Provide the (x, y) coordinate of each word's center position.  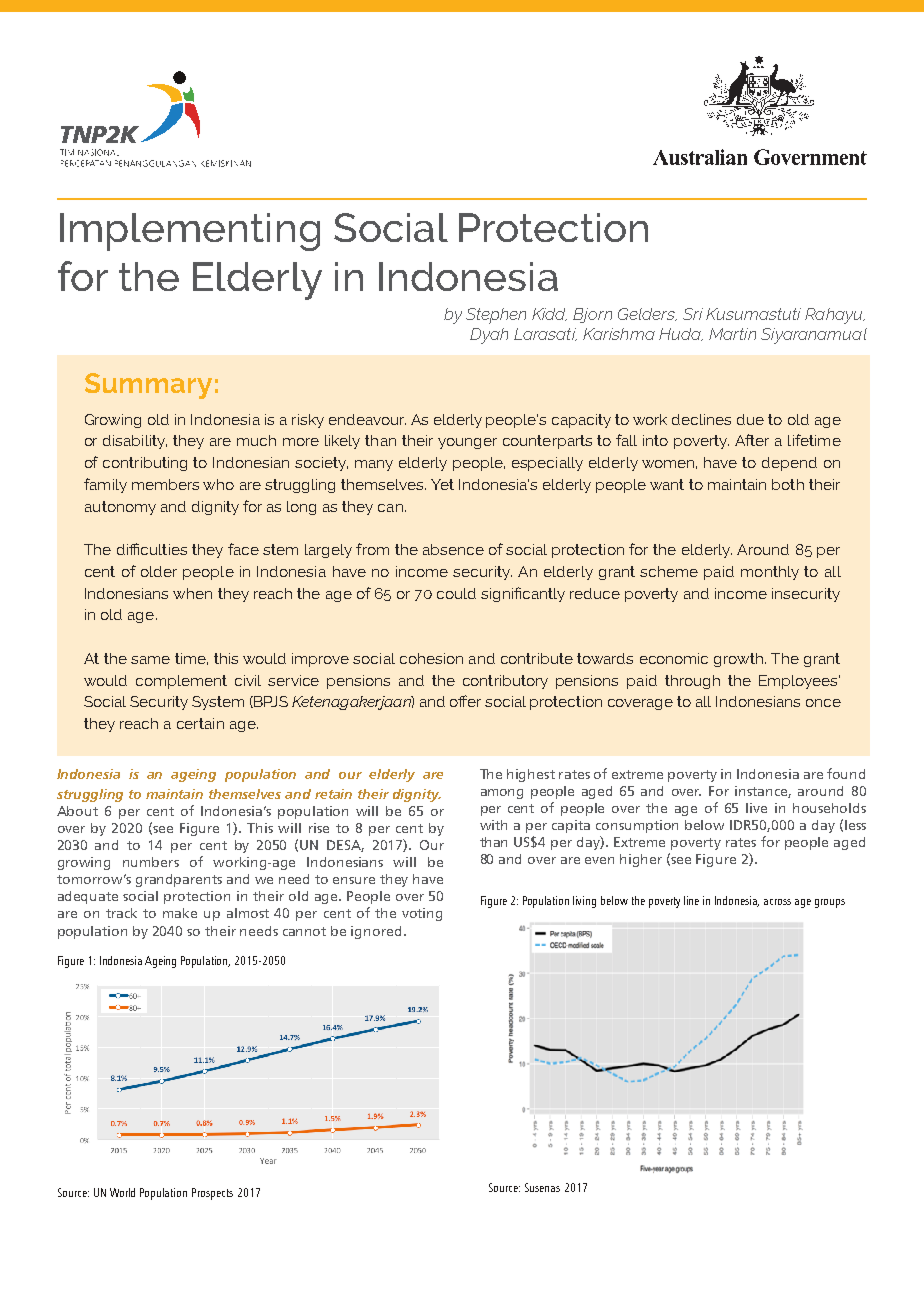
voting (422, 914)
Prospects (212, 1194)
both (788, 484)
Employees (799, 682)
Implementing (190, 232)
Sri (693, 314)
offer (465, 701)
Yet (442, 484)
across (777, 902)
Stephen (496, 316)
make (180, 913)
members (165, 484)
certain (200, 723)
